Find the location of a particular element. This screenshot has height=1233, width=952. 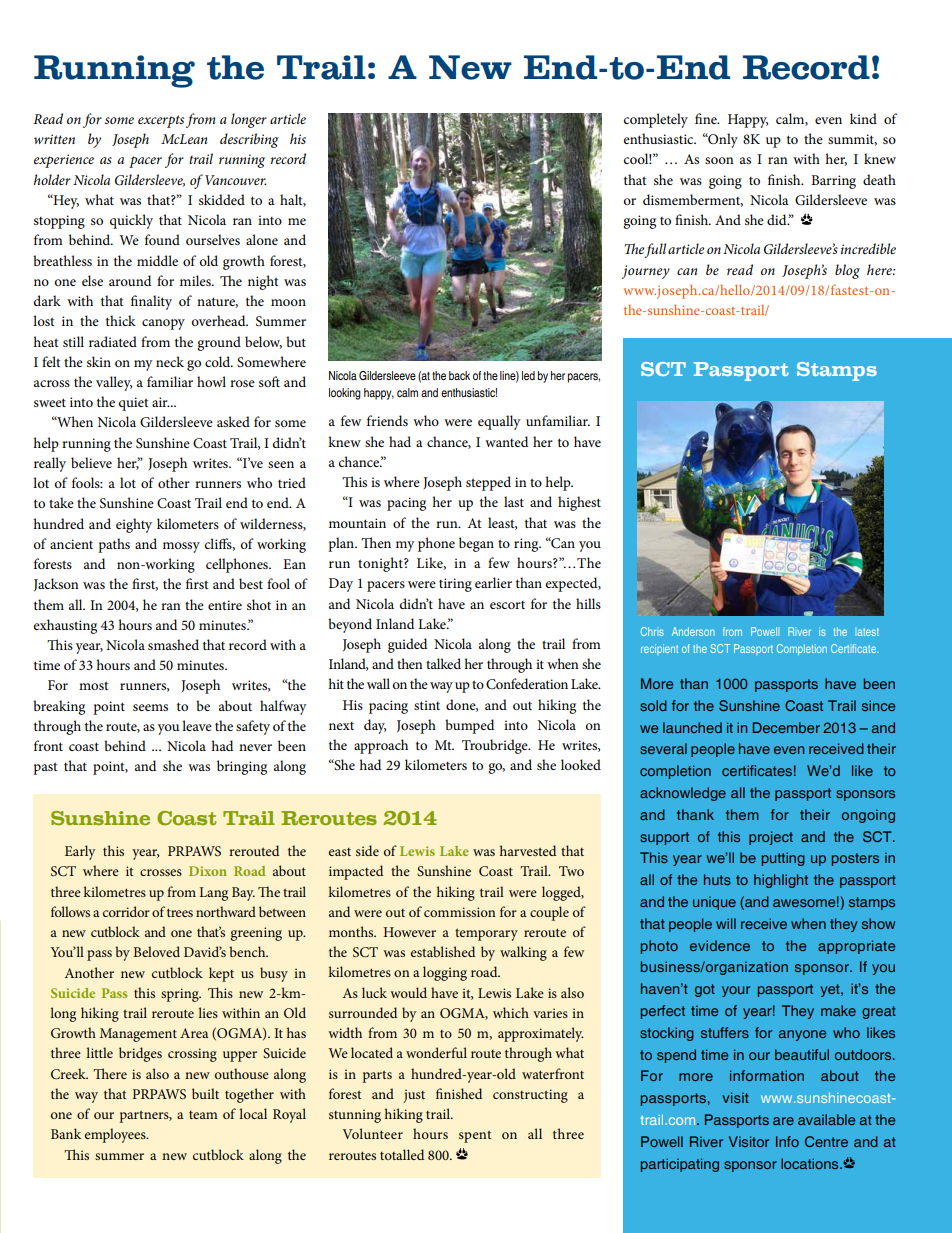

completely is located at coordinates (656, 120).
